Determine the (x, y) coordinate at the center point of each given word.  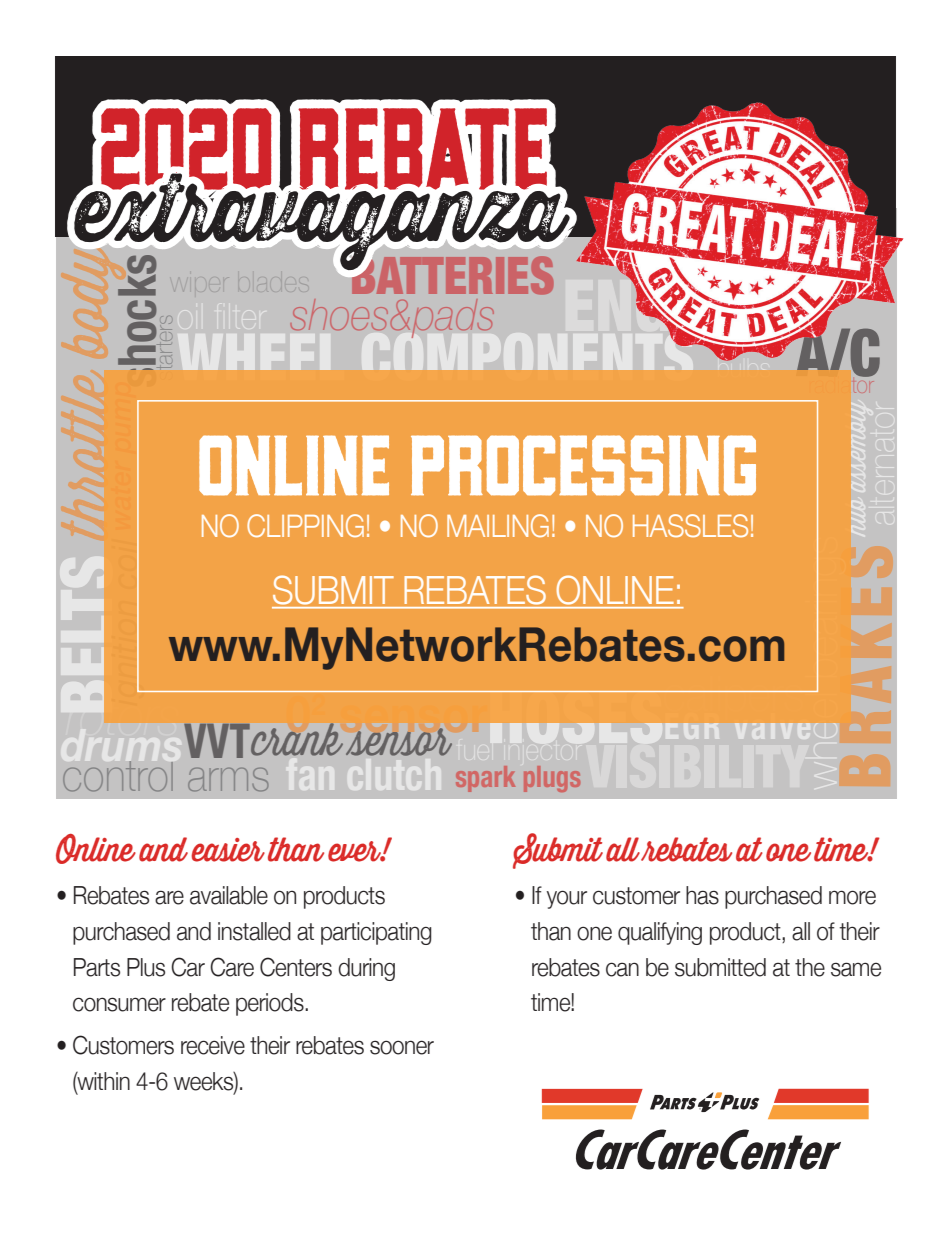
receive (213, 1045)
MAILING (498, 525)
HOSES (576, 718)
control (118, 776)
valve (772, 731)
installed (254, 931)
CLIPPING (305, 525)
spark (485, 779)
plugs (552, 779)
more (852, 897)
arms (228, 779)
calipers (733, 691)
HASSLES (690, 525)
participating (376, 933)
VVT (218, 741)
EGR (692, 731)
